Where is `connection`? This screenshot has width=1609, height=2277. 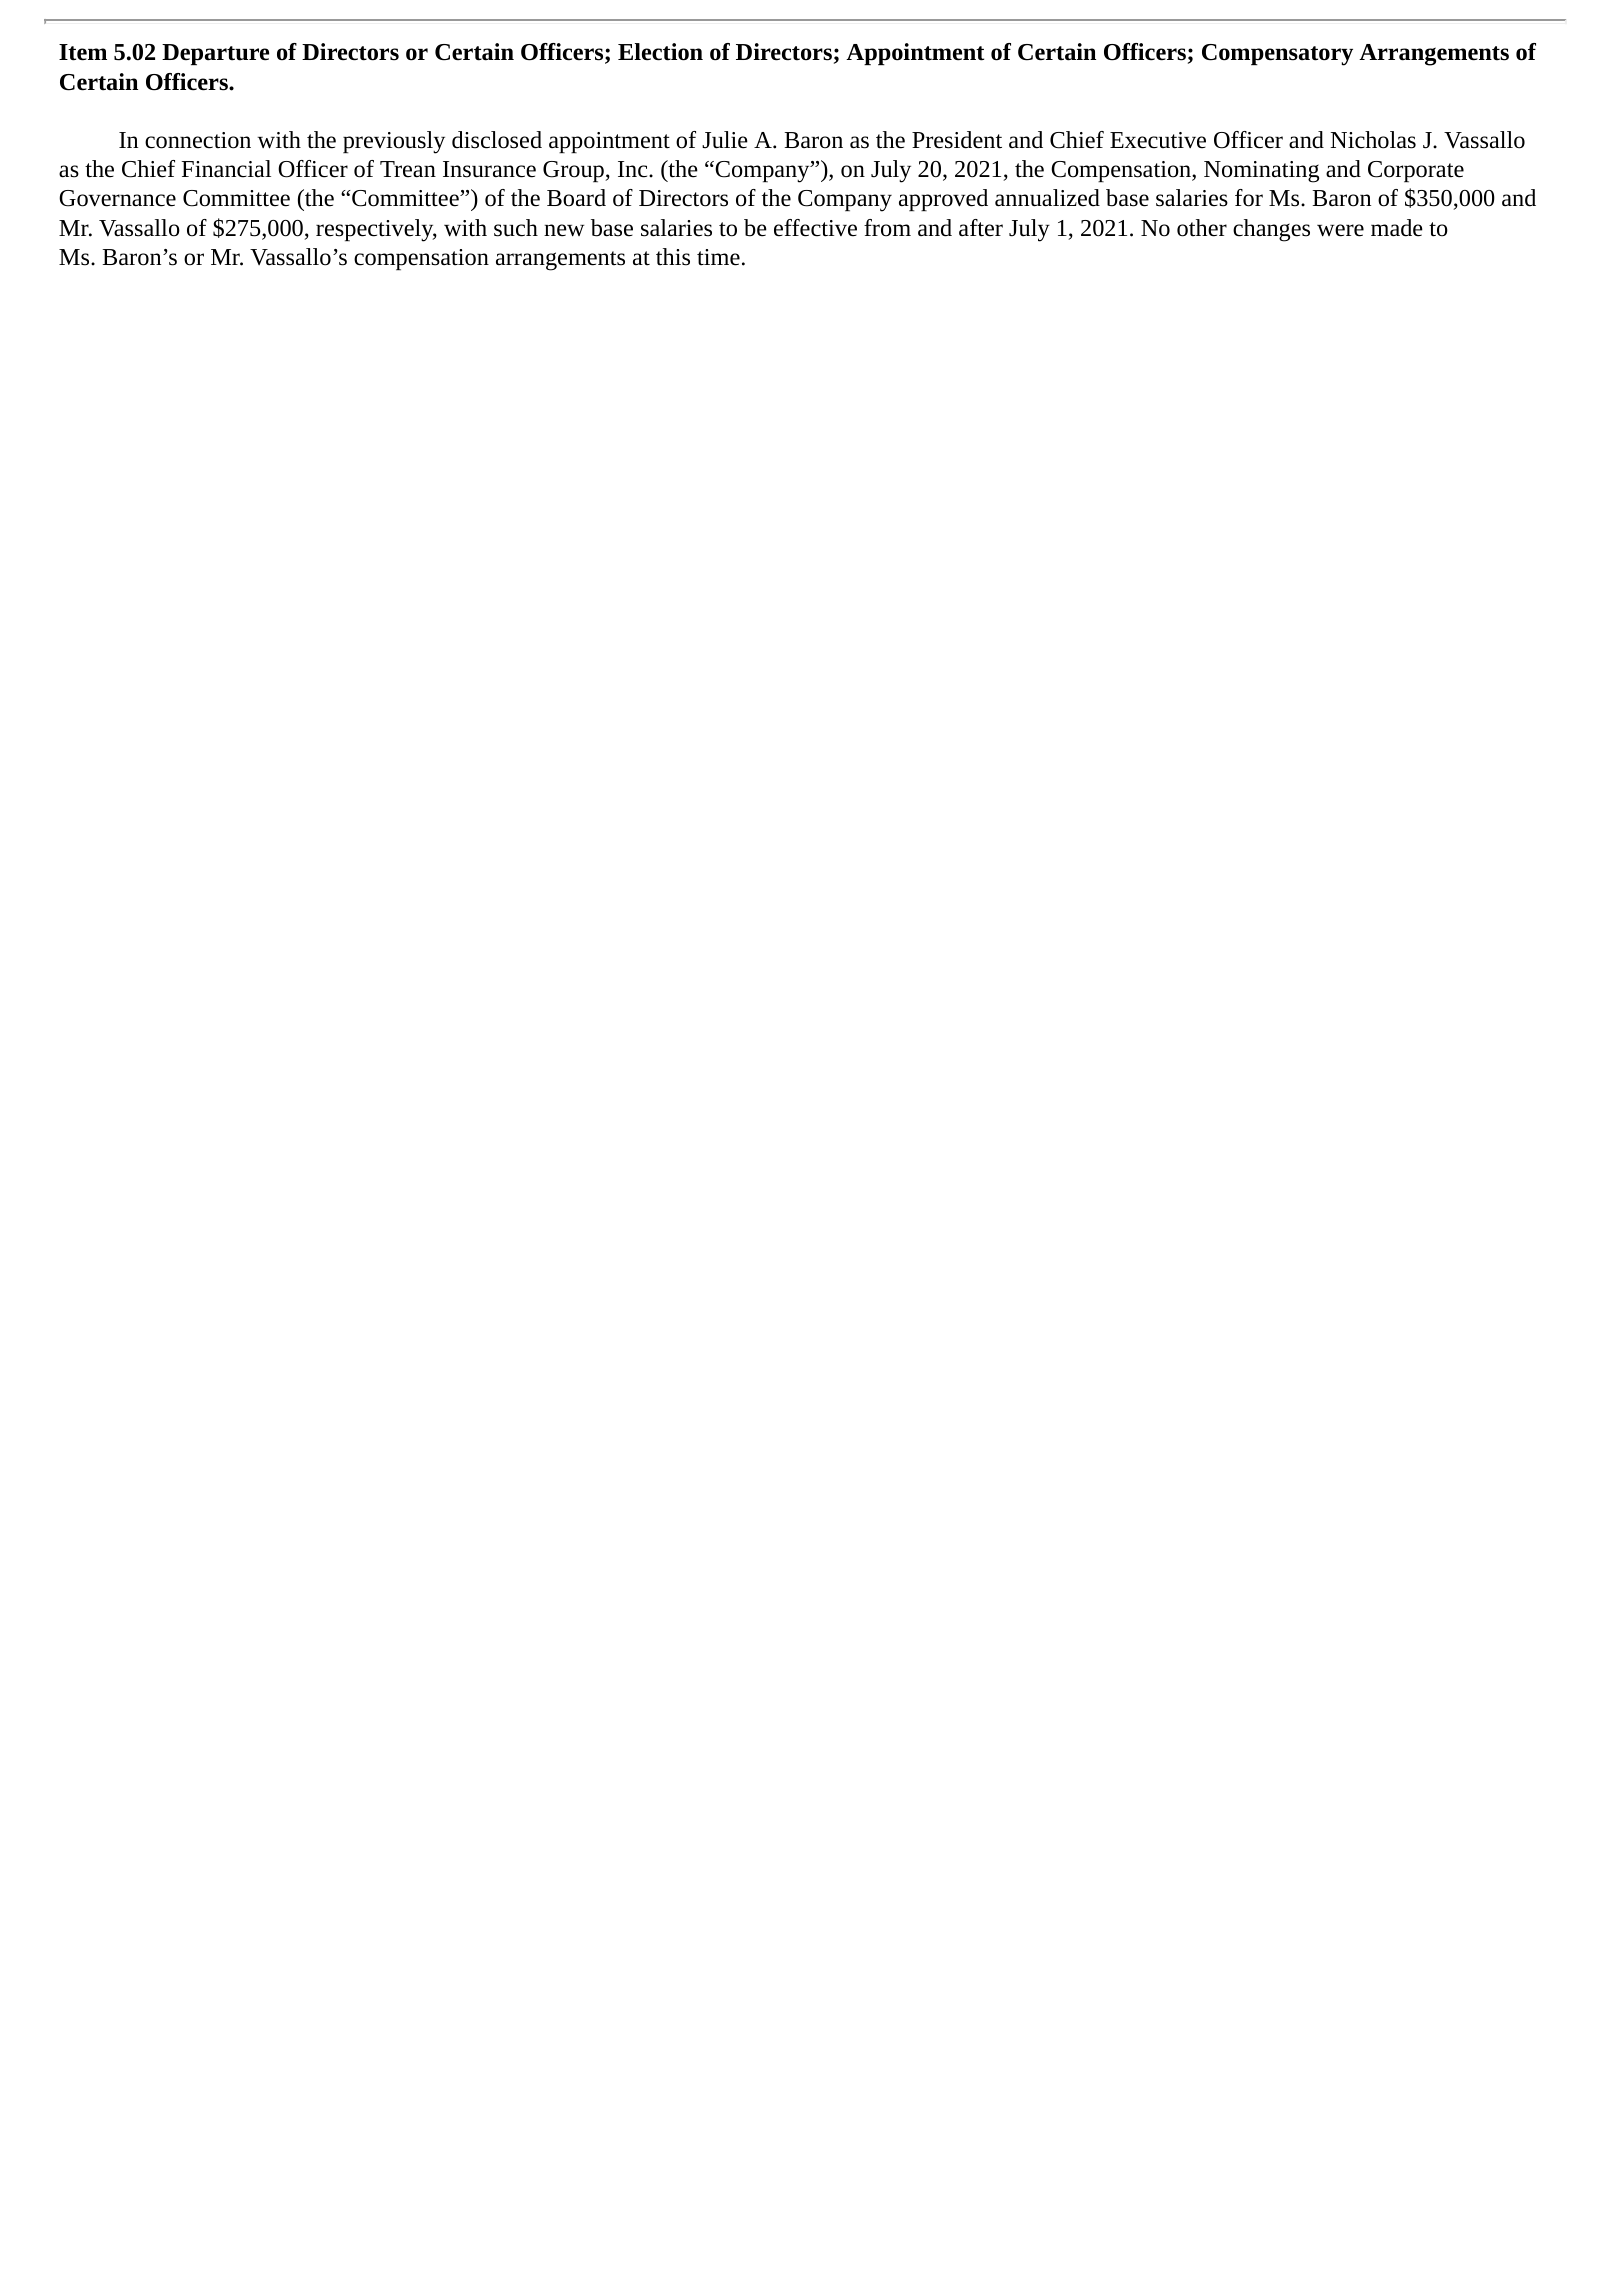
connection is located at coordinates (198, 140).
